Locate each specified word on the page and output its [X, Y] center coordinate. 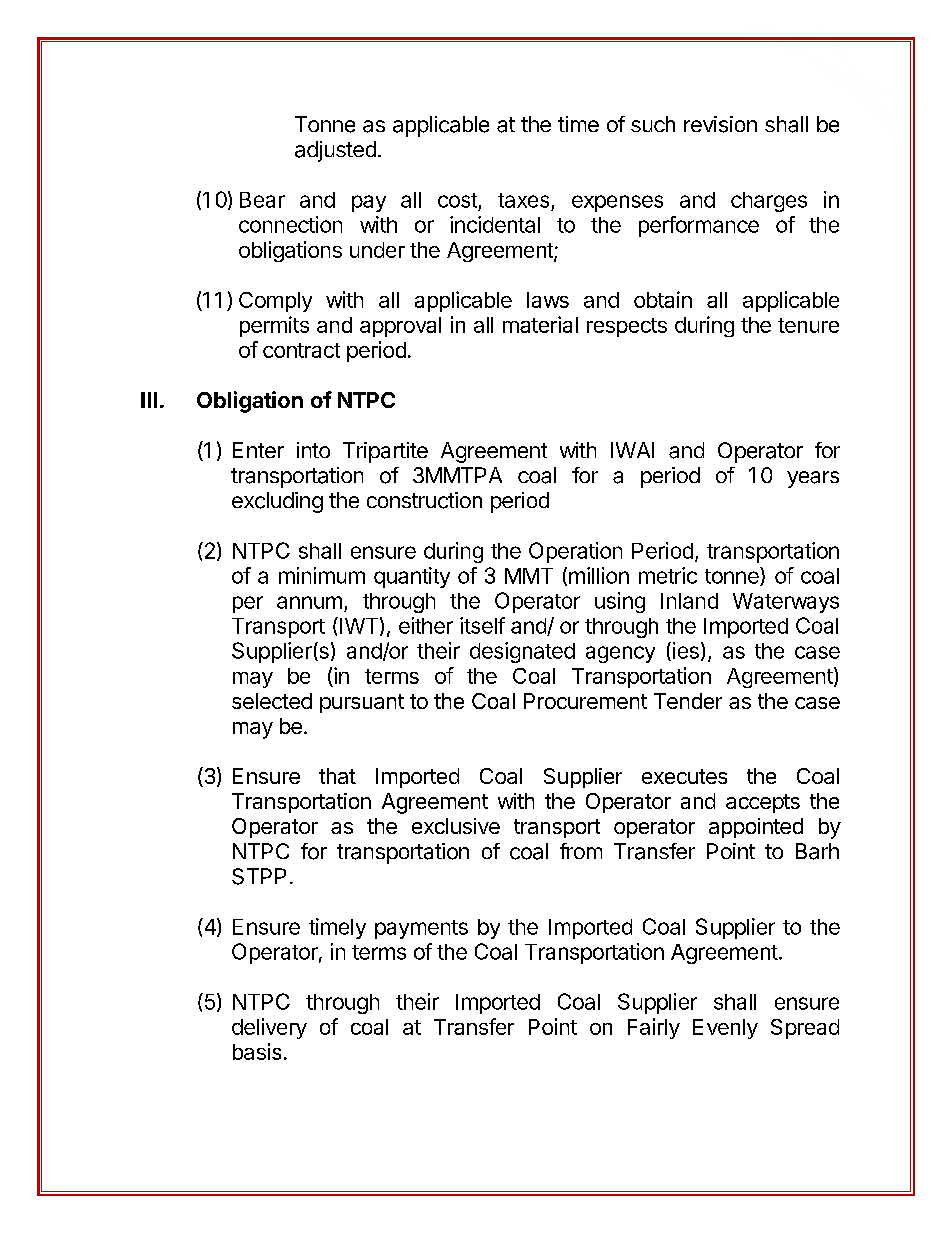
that [337, 776]
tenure [808, 325]
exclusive [456, 826]
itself [482, 625]
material [540, 324]
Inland [689, 601]
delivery [269, 1028]
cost [457, 200]
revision [720, 124]
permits [274, 326]
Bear [262, 200]
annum [309, 602]
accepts [763, 803]
